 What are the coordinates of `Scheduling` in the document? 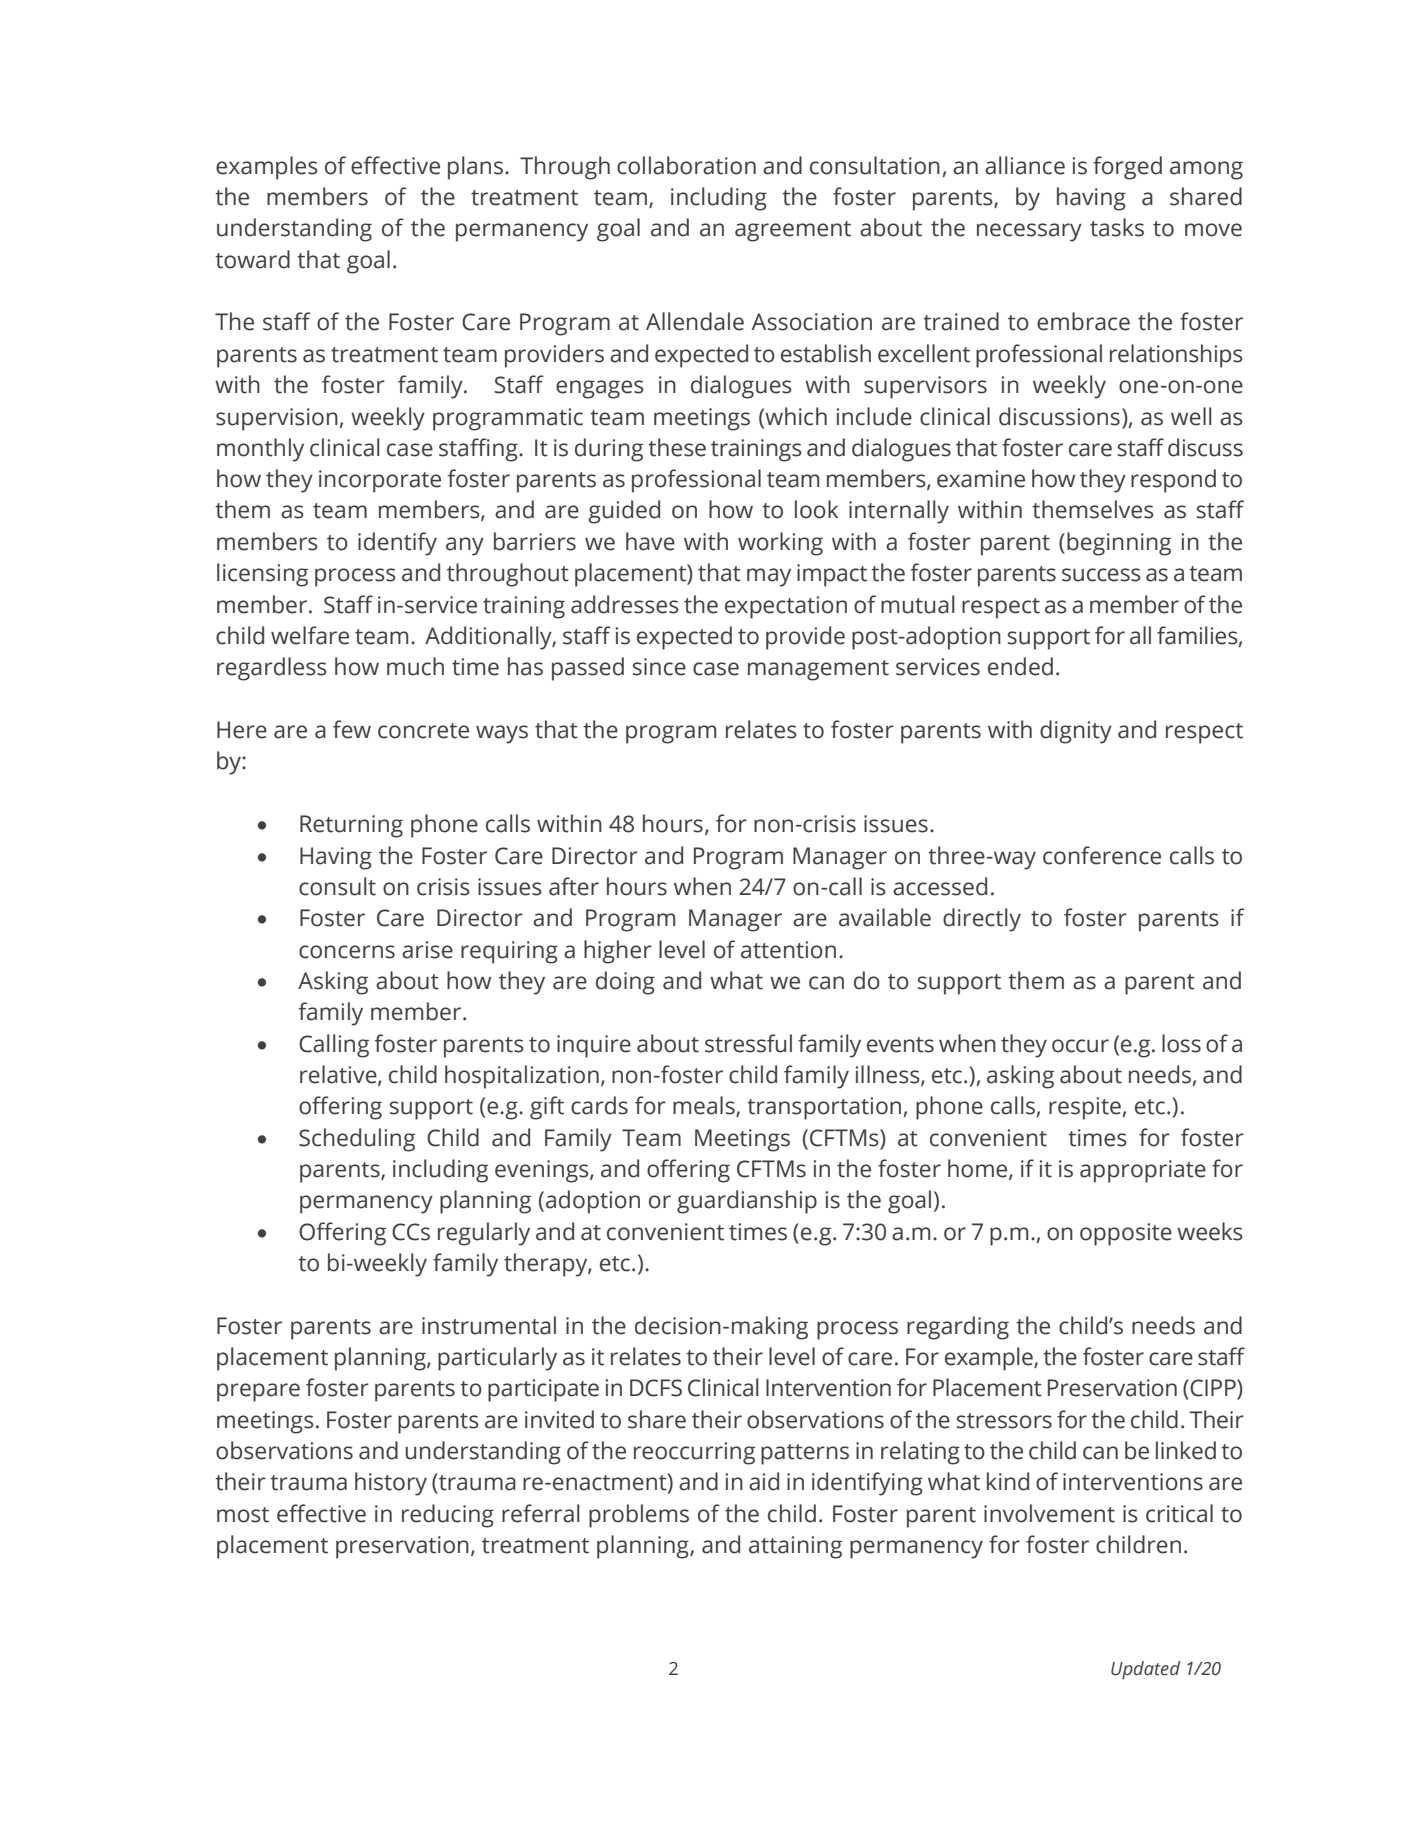 It's located at (357, 1140).
